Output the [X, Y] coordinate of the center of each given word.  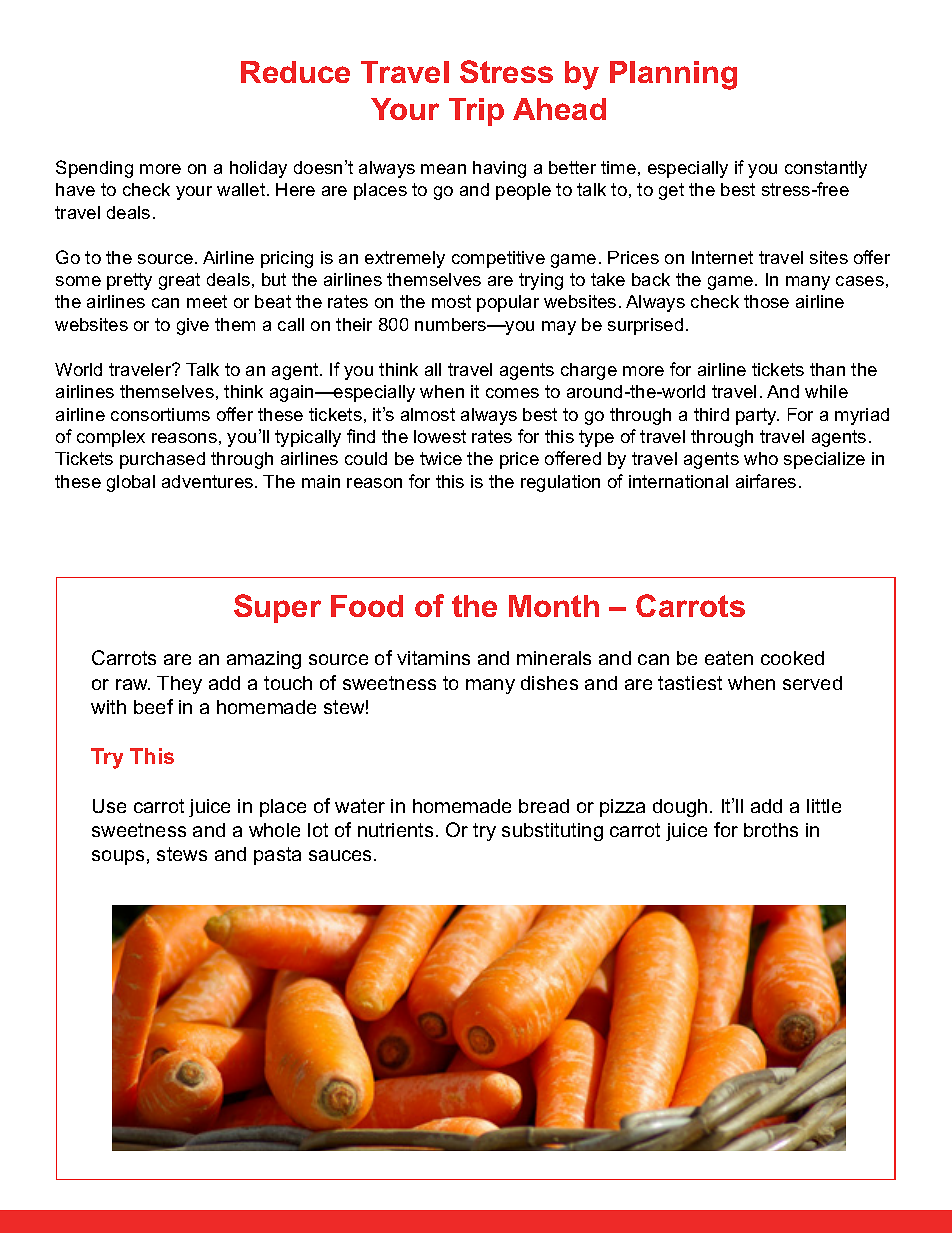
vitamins [433, 658]
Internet [722, 257]
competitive [498, 259]
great [179, 281]
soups [118, 857]
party [757, 416]
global [131, 483]
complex [111, 438]
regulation [560, 483]
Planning [673, 75]
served [812, 683]
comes [512, 393]
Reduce [295, 72]
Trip [476, 112]
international [678, 481]
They [179, 685]
